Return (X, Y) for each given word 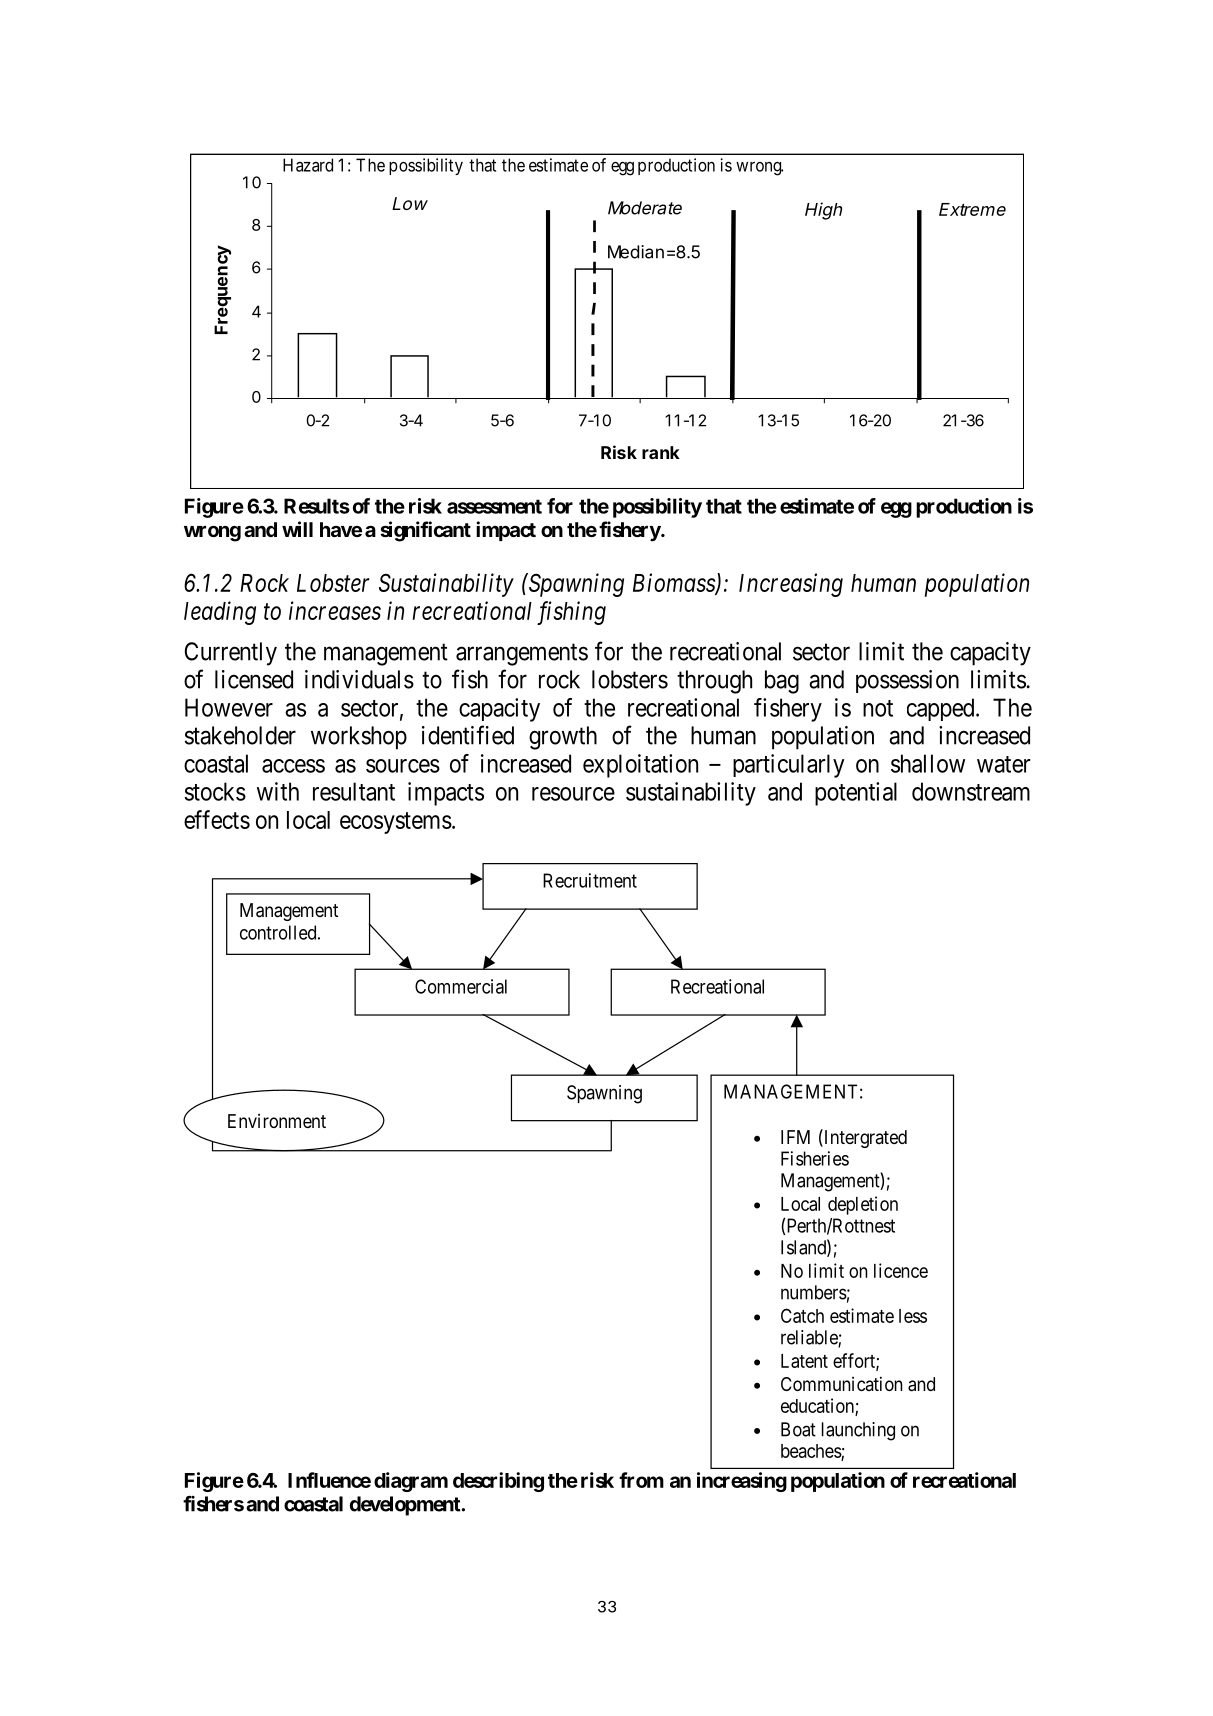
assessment (494, 506)
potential (856, 794)
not (878, 708)
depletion (863, 1205)
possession (907, 681)
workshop (359, 738)
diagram (411, 1482)
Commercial (461, 986)
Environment (277, 1121)
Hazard (308, 165)
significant (425, 531)
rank (661, 452)
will (297, 529)
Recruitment (590, 880)
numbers (814, 1292)
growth (563, 738)
